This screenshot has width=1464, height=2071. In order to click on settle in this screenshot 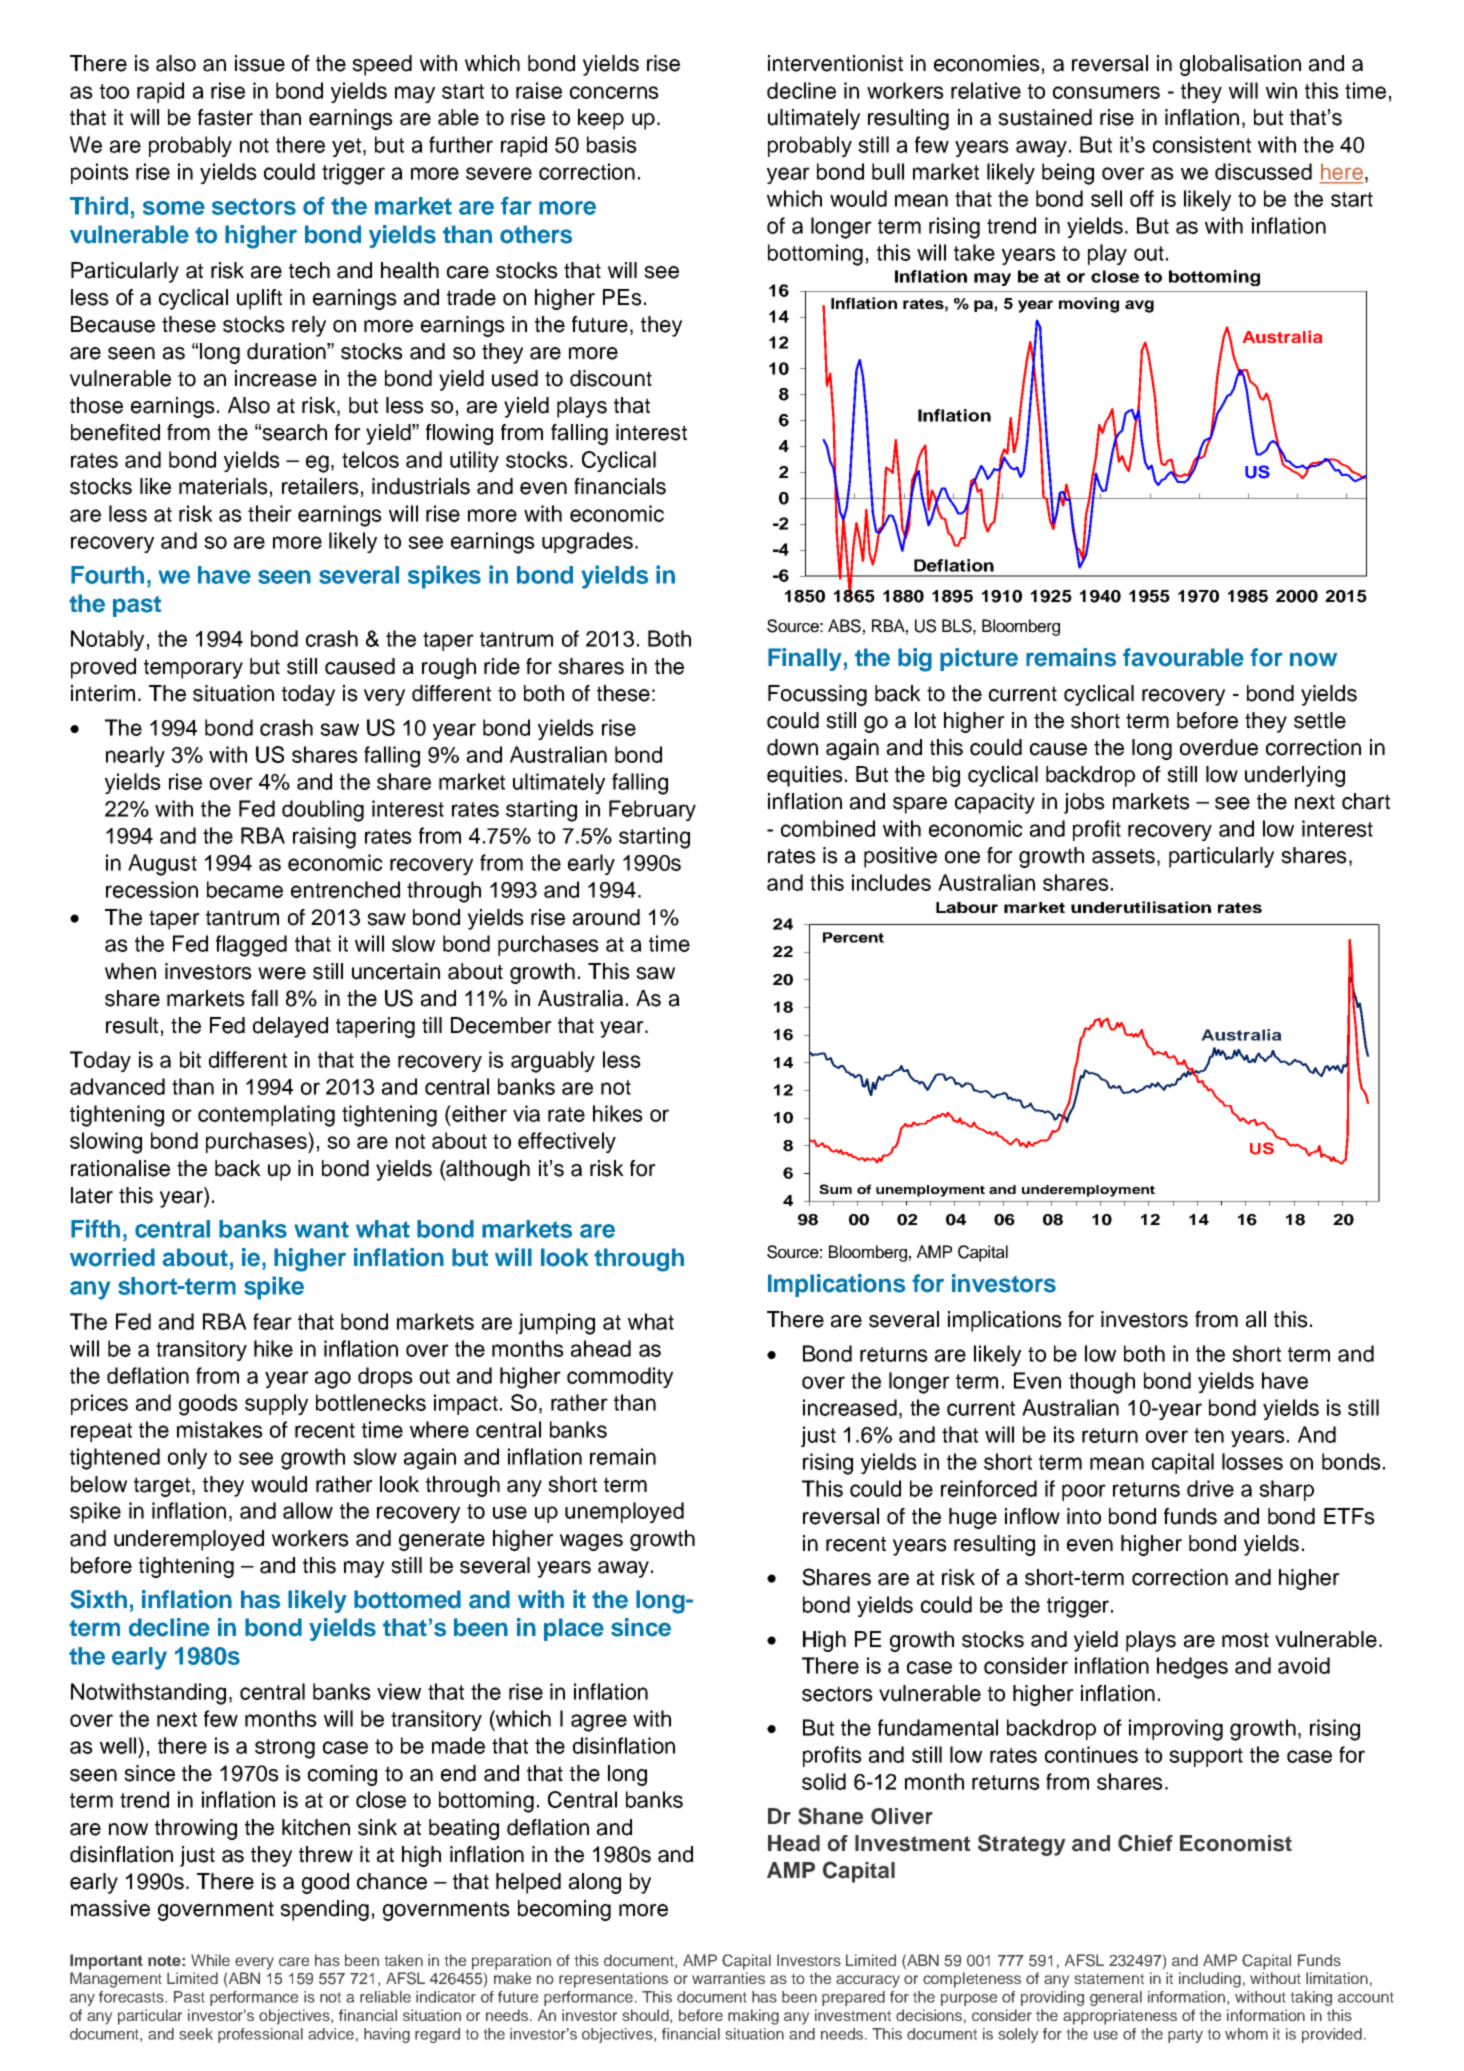, I will do `click(1320, 720)`.
